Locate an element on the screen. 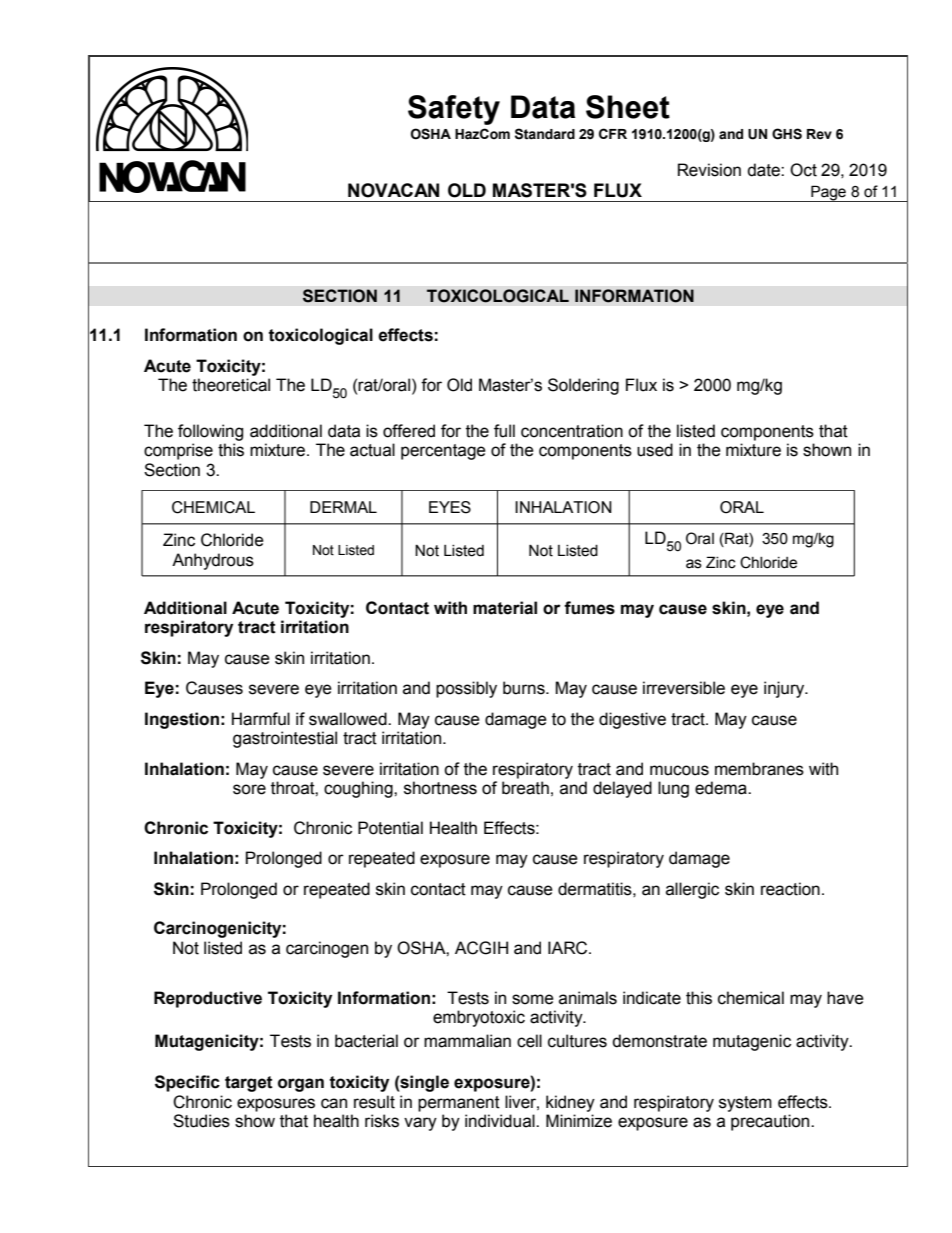 The image size is (952, 1233). Anhydrous is located at coordinates (213, 561).
